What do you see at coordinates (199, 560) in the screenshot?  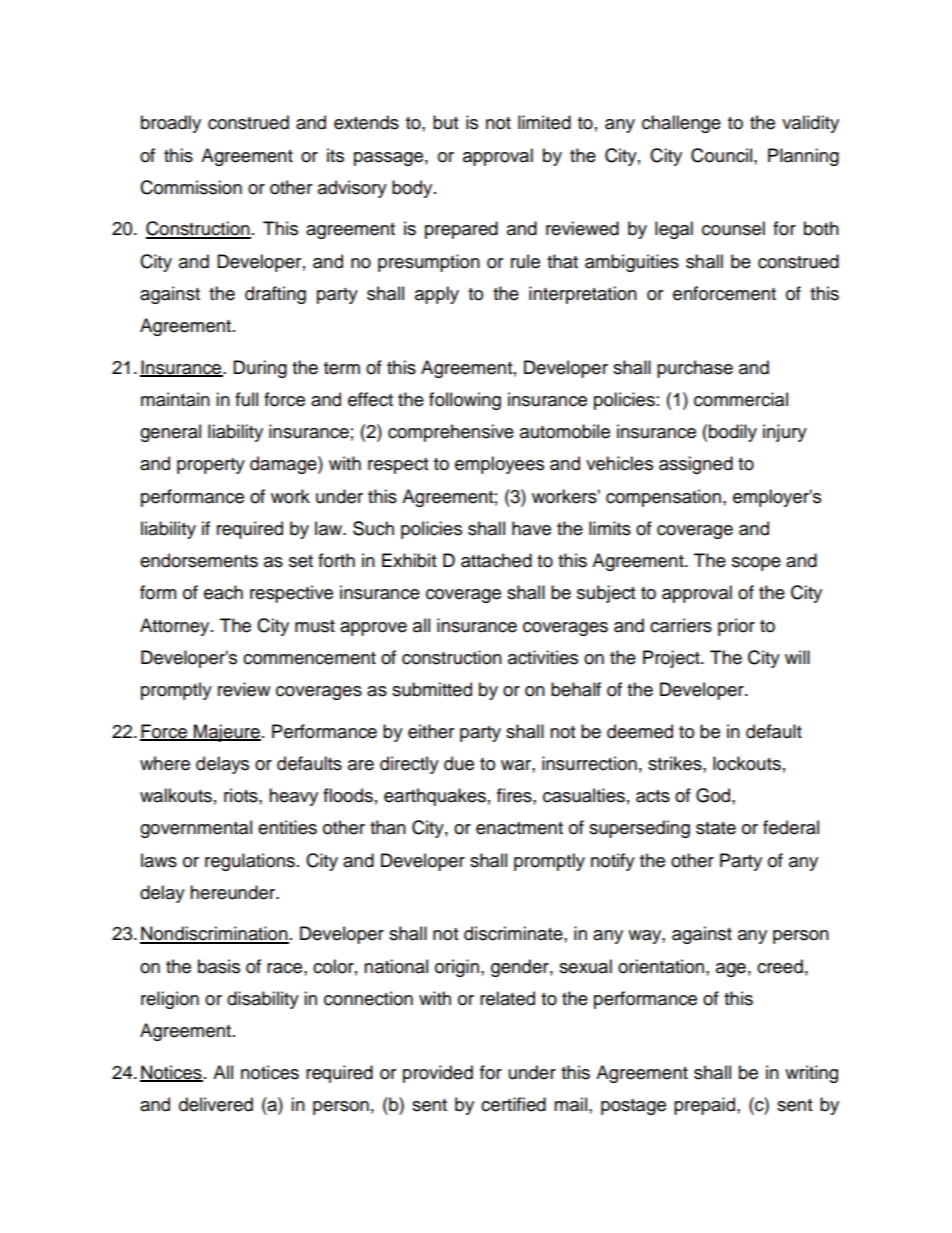 I see `endorsements` at bounding box center [199, 560].
